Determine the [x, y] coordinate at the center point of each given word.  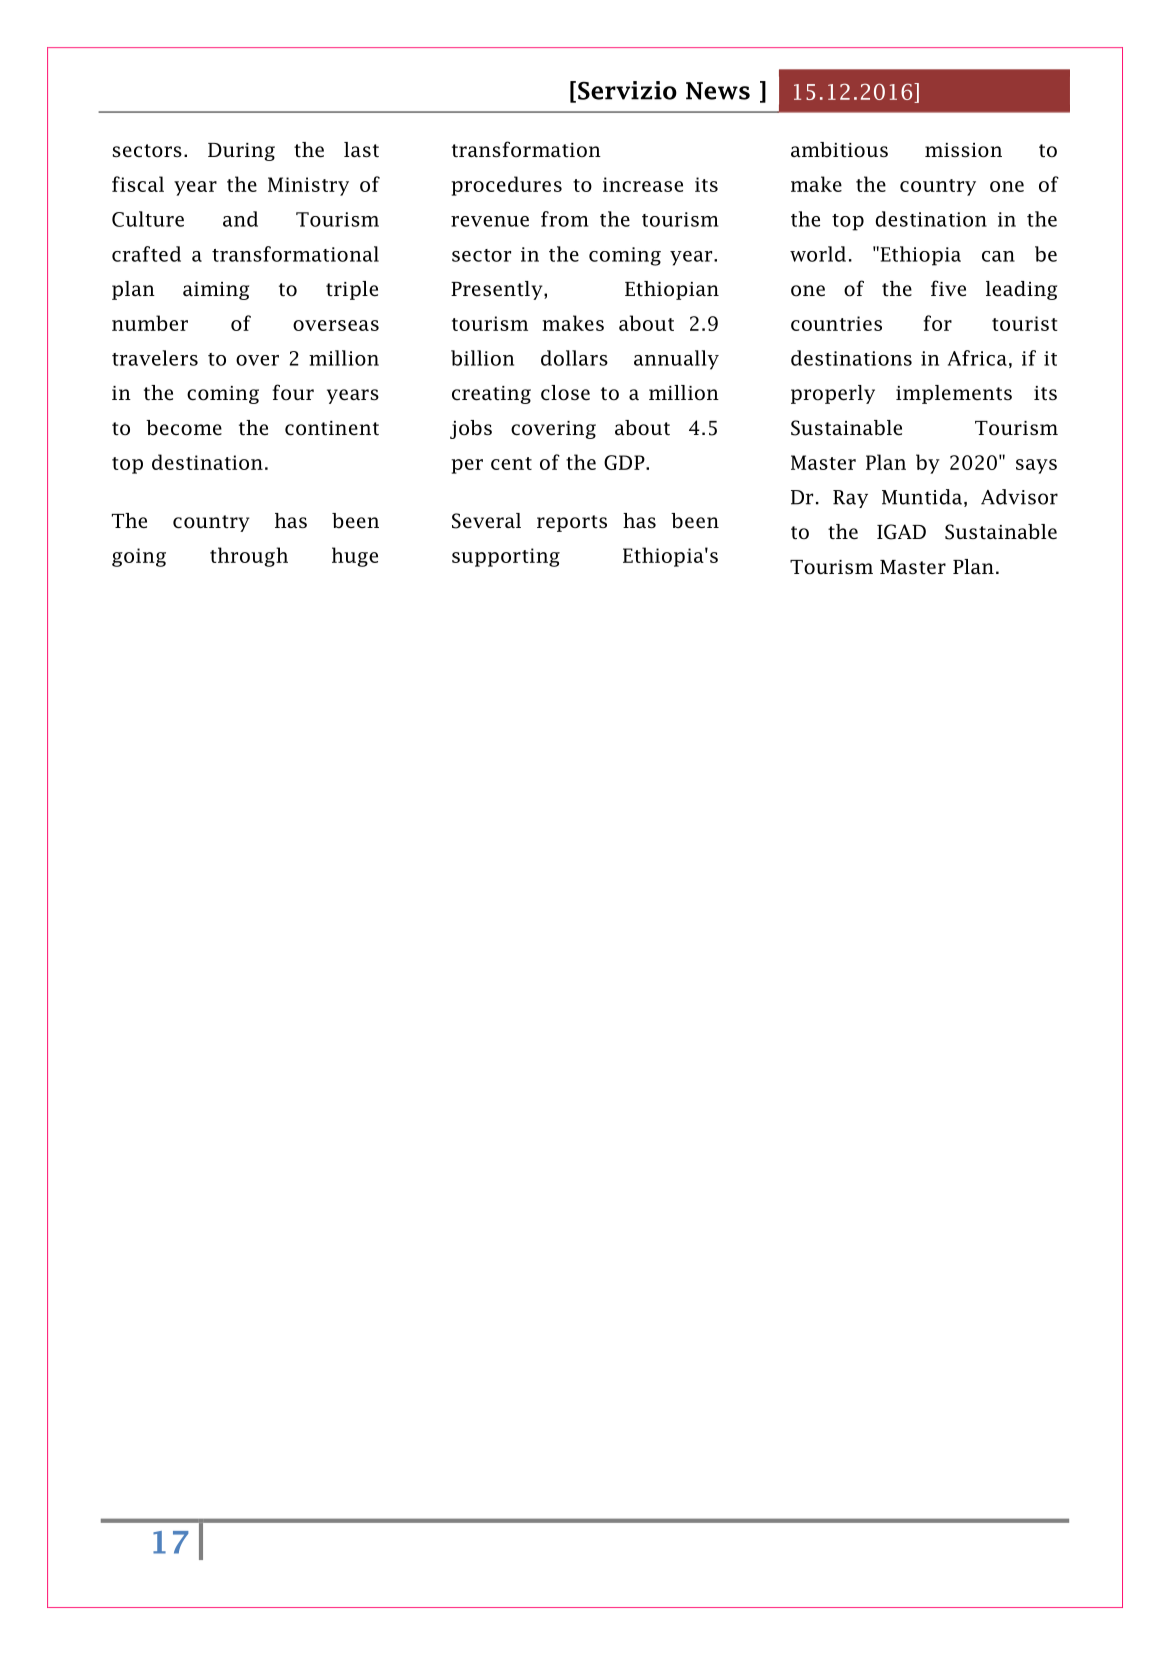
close [565, 393]
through [249, 557]
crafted [146, 254]
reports [572, 523]
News [718, 91]
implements [954, 394]
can [998, 256]
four [293, 392]
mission [963, 150]
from [565, 219]
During [241, 152]
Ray [850, 499]
